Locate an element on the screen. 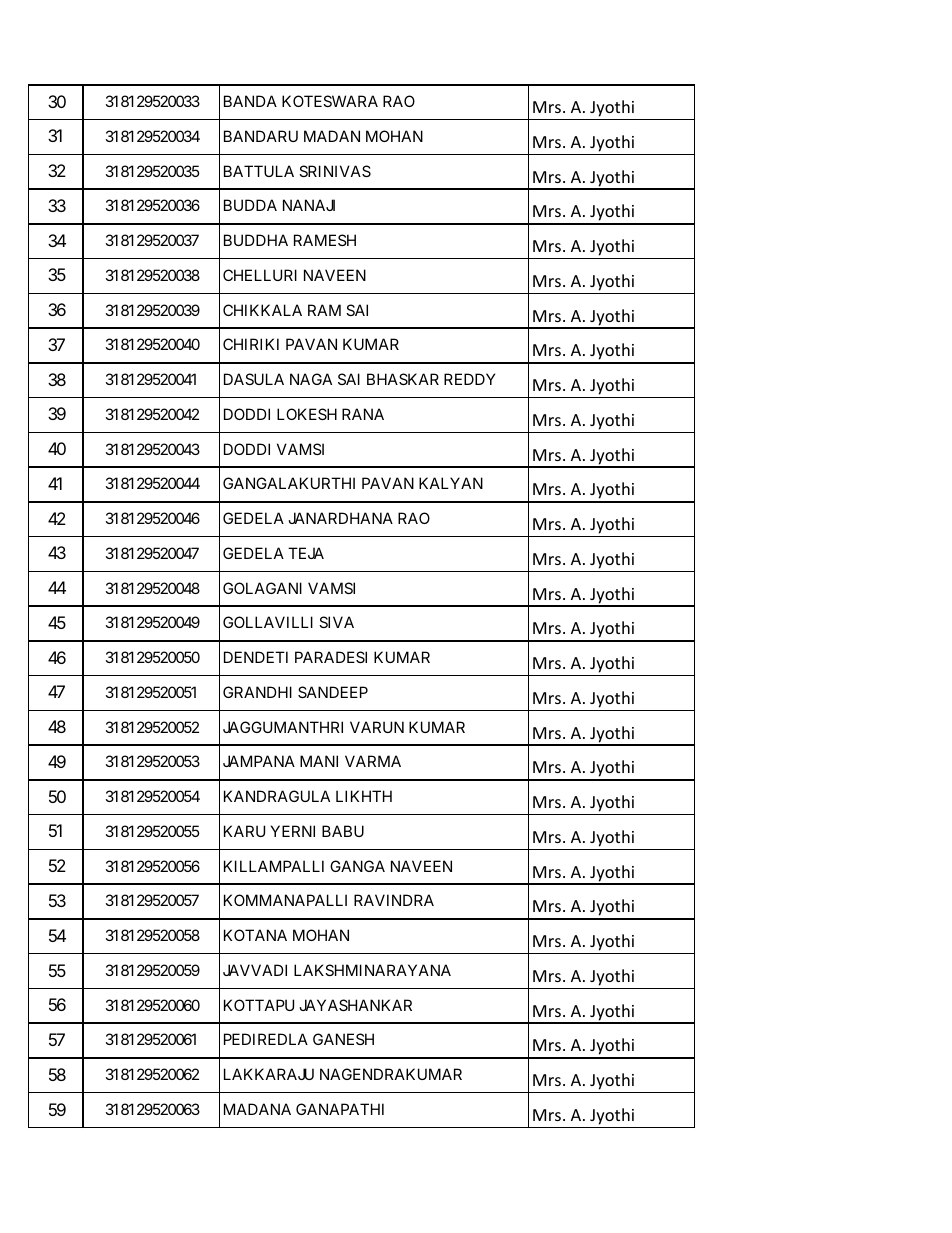 The image size is (952, 1233). VARMA is located at coordinates (373, 761).
